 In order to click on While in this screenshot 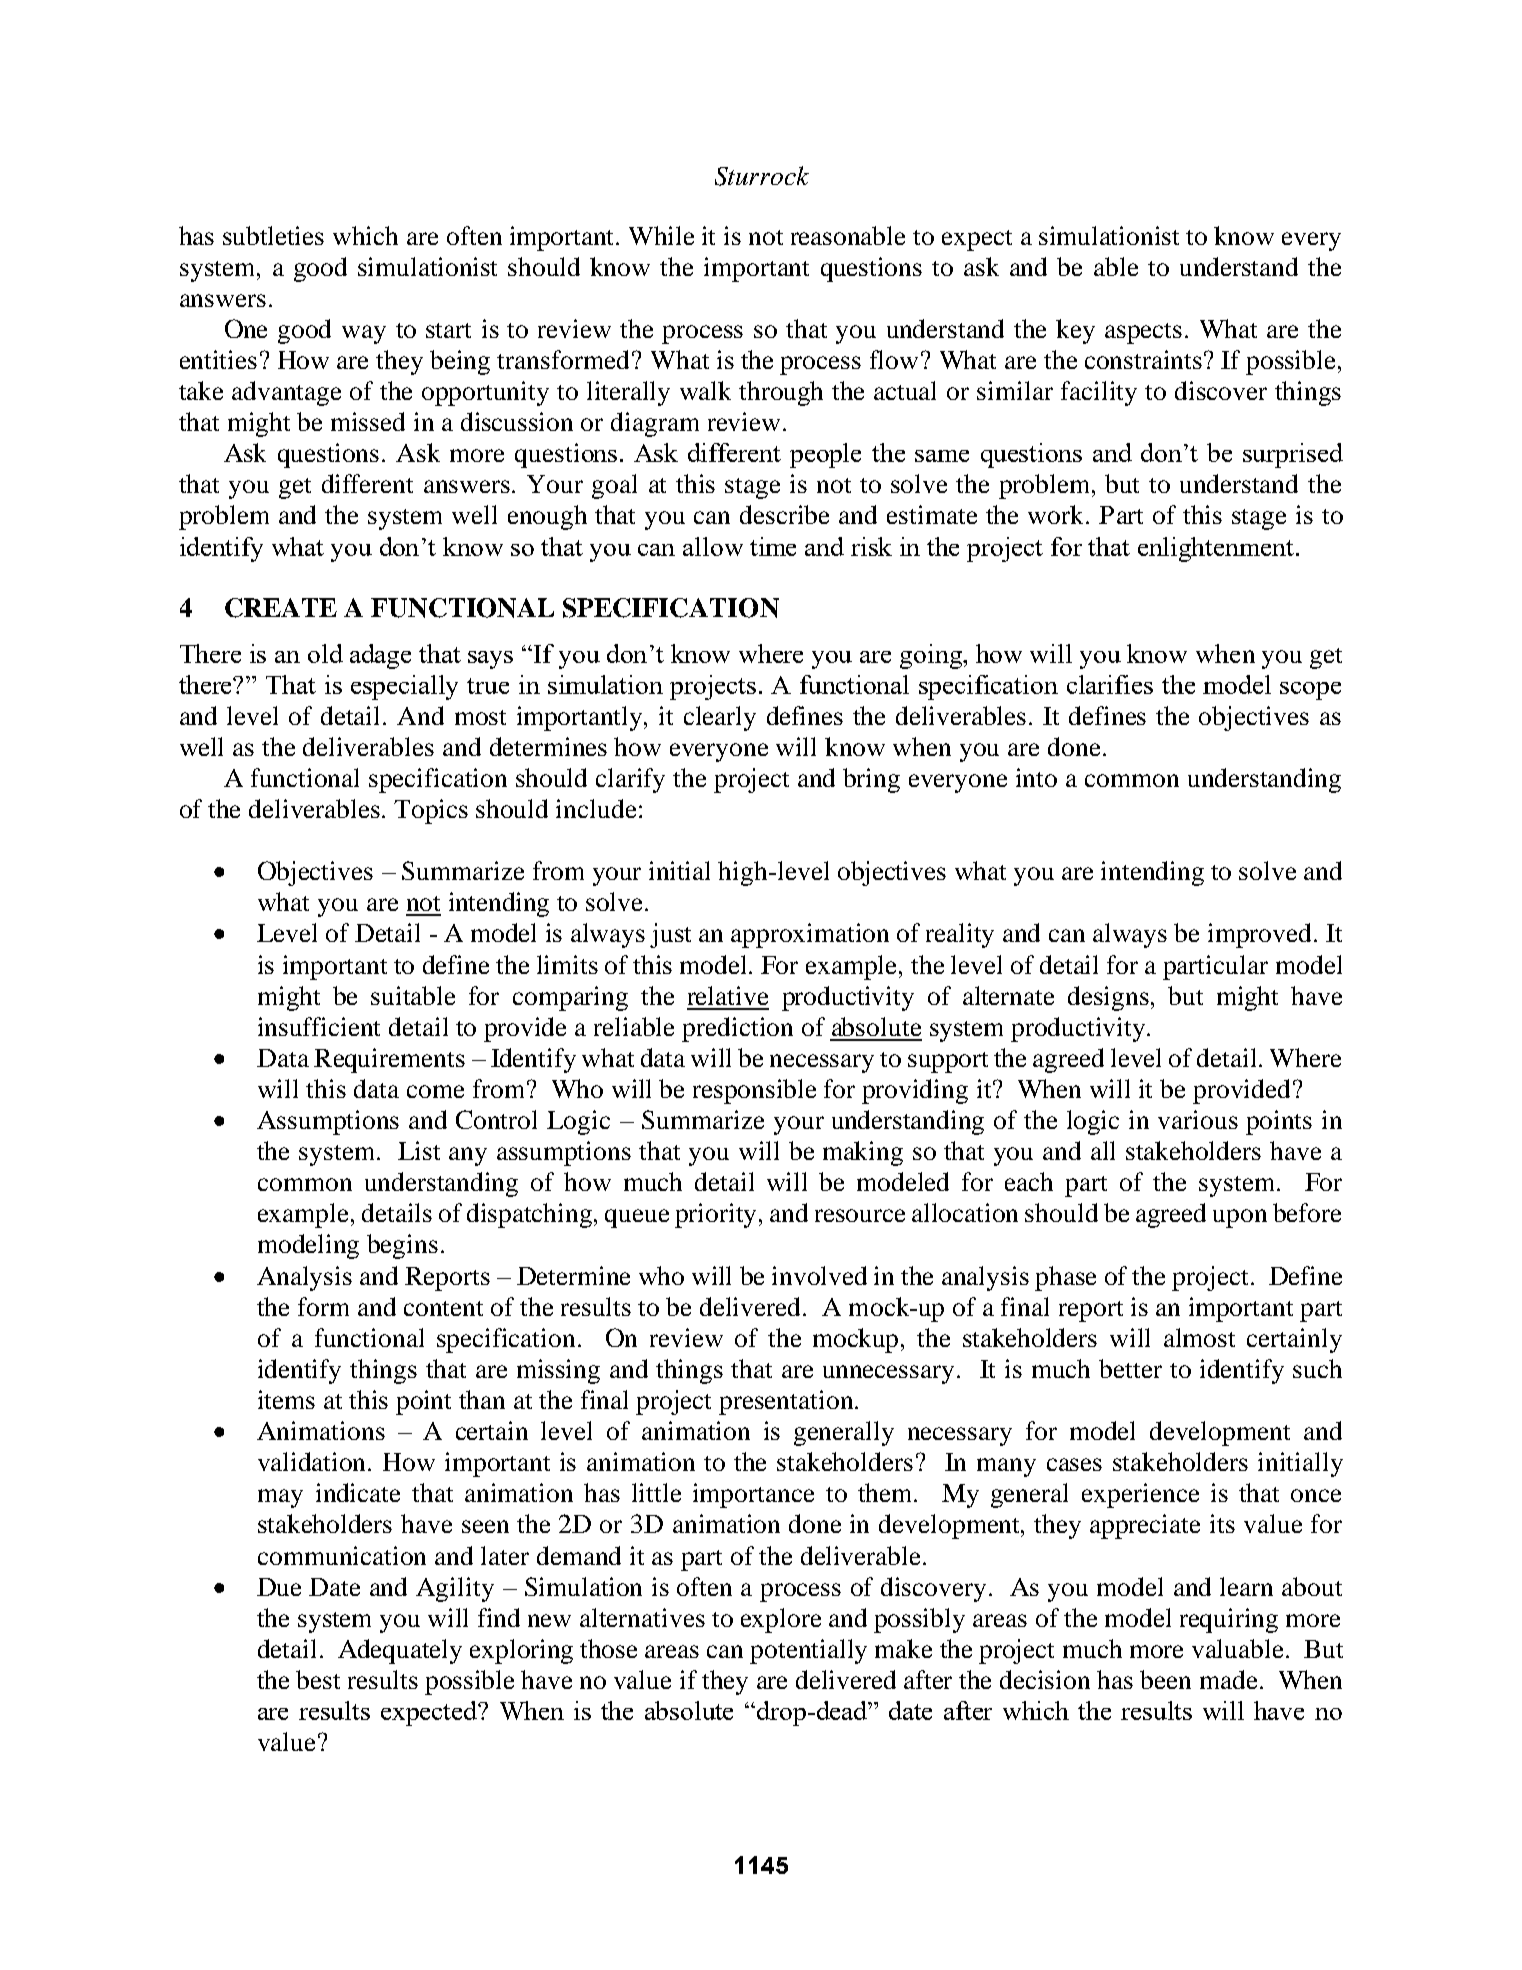, I will do `click(661, 235)`.
